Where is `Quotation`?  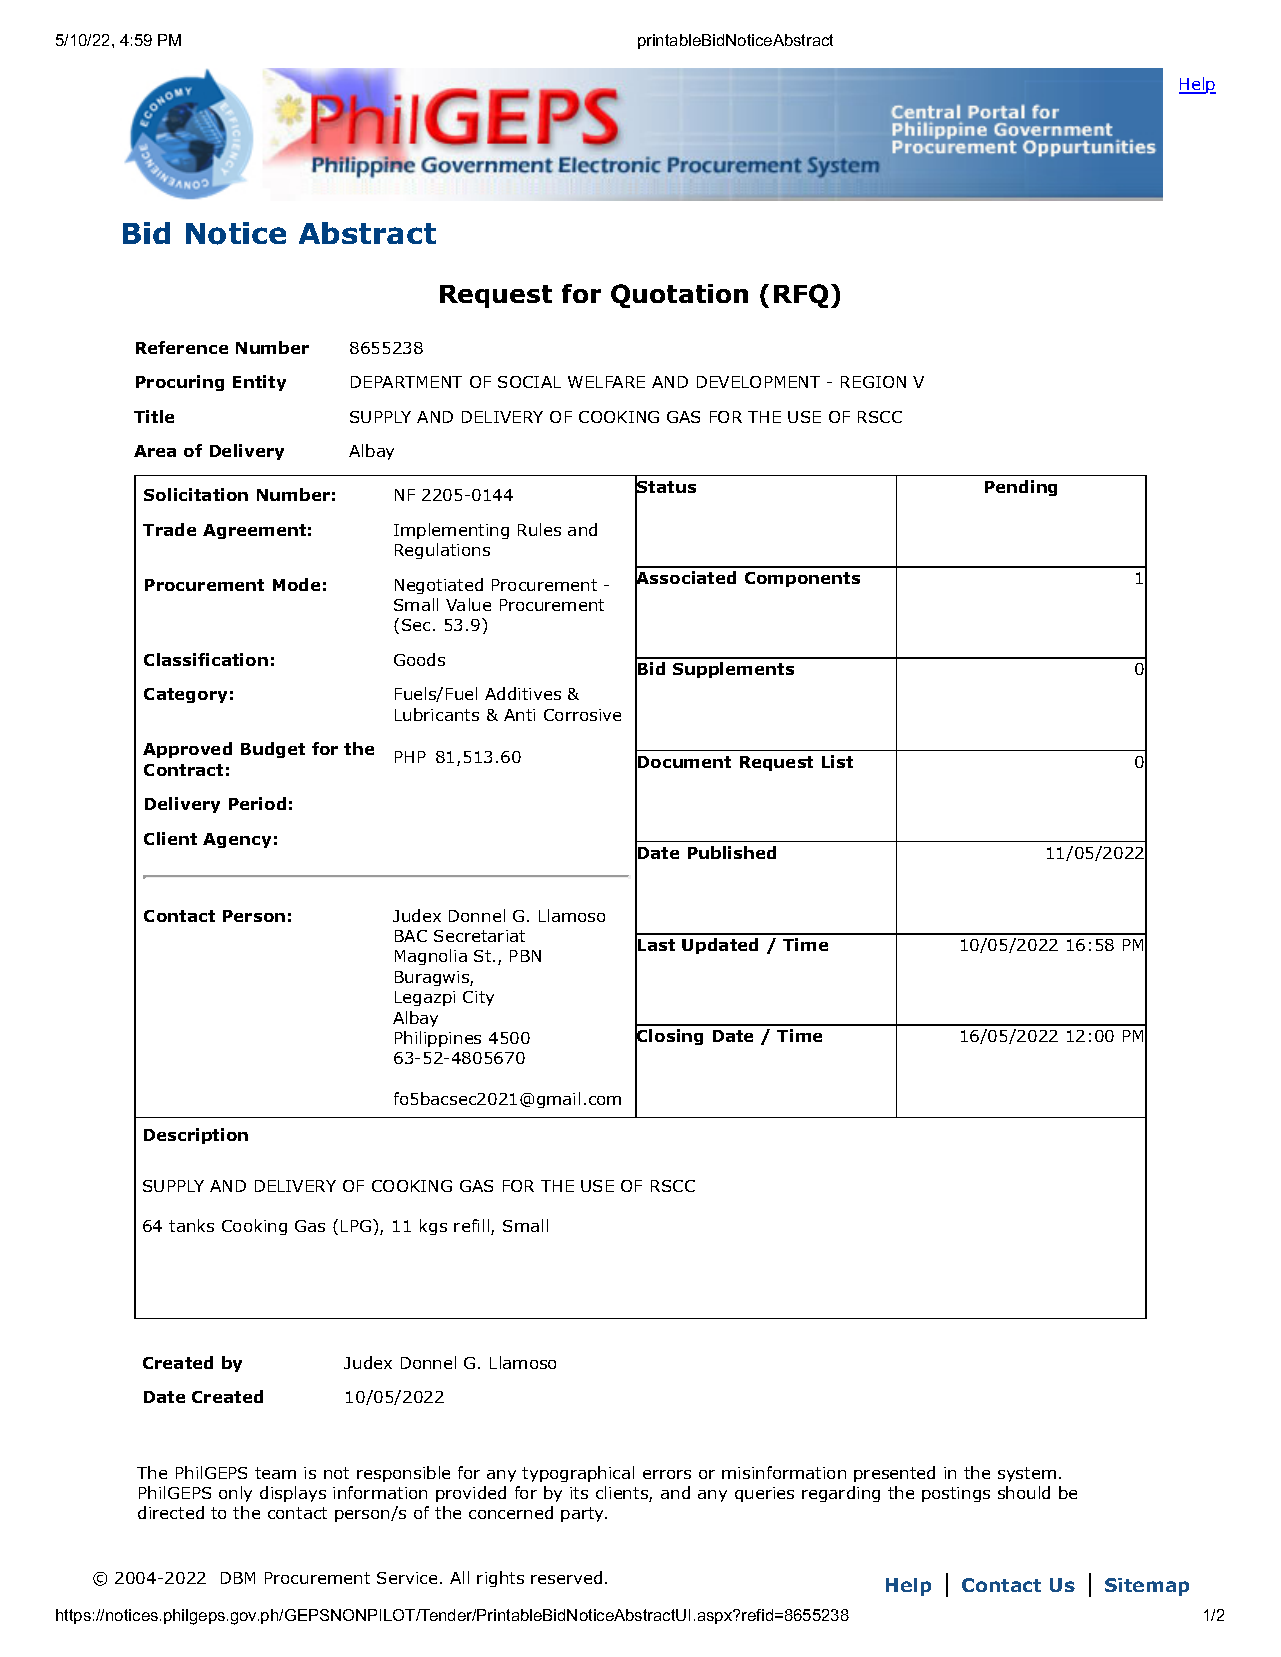
Quotation is located at coordinates (679, 296).
